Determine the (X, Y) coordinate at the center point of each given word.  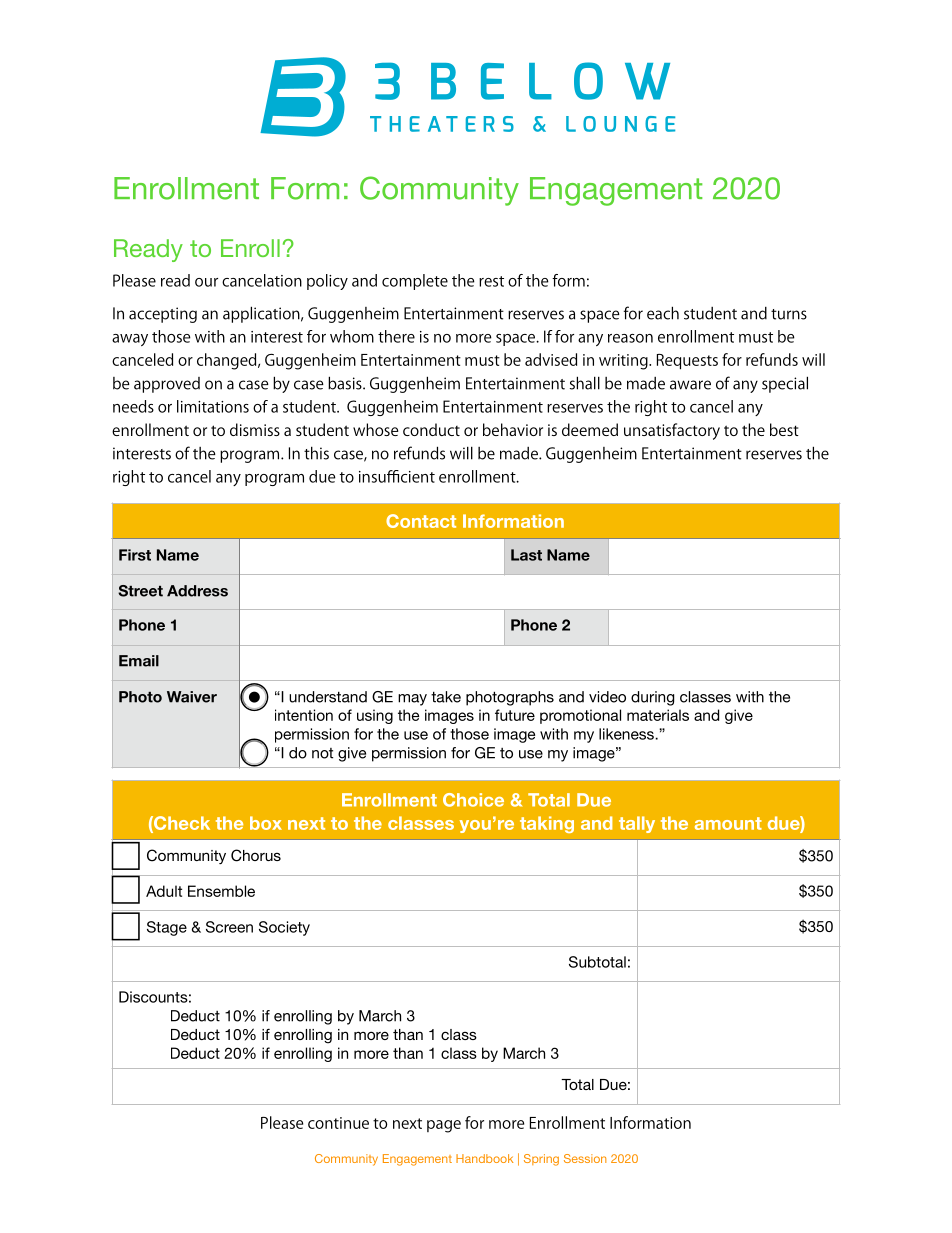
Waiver (192, 697)
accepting (163, 315)
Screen (229, 927)
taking (547, 824)
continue (338, 1123)
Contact (421, 521)
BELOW (550, 81)
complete (415, 282)
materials (658, 715)
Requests (687, 362)
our (206, 282)
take (446, 697)
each (663, 313)
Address (197, 591)
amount (728, 823)
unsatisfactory (672, 431)
